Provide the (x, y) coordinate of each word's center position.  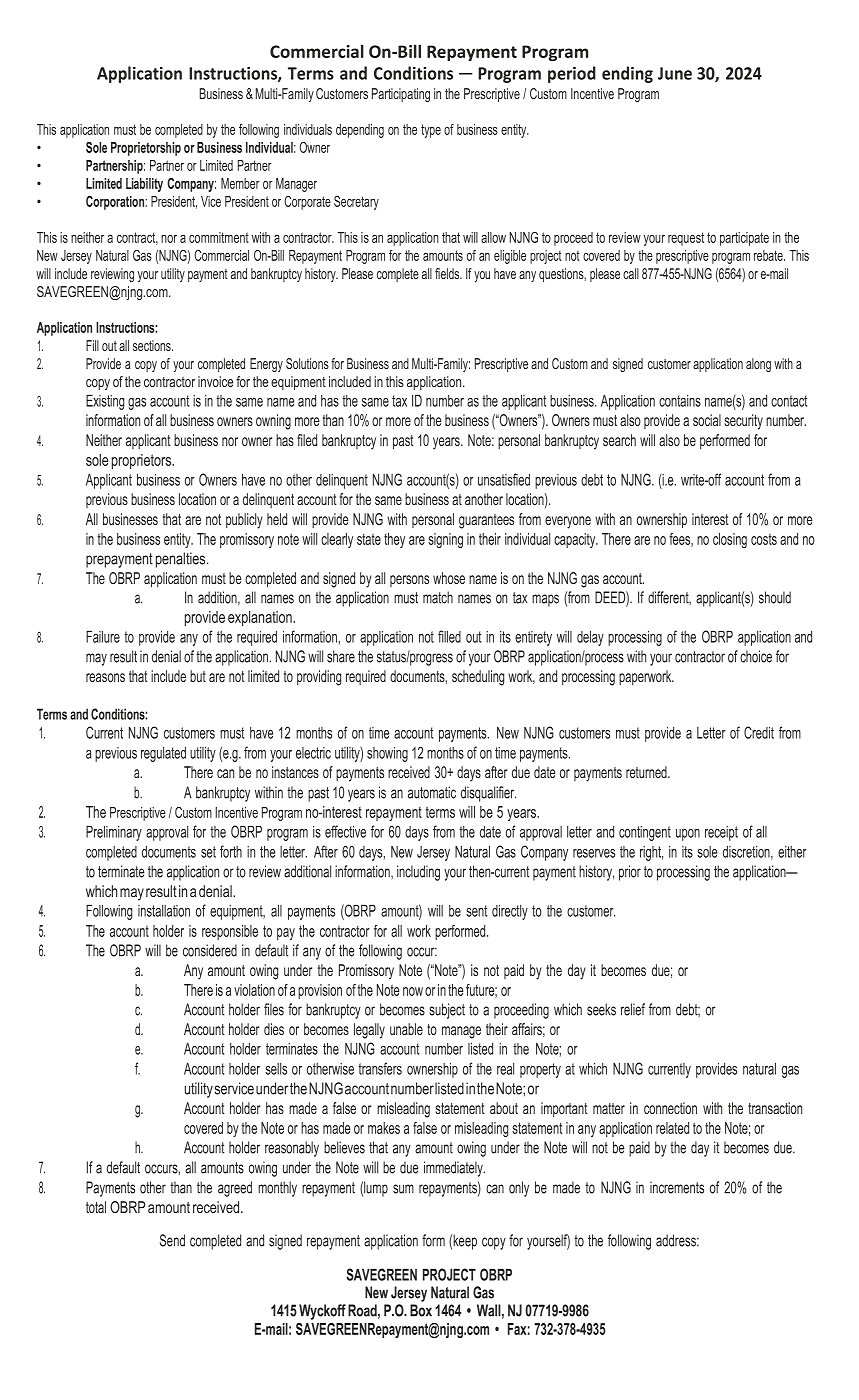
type (431, 131)
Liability (144, 185)
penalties (182, 560)
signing (445, 540)
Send (172, 1240)
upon (688, 835)
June (675, 73)
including (418, 873)
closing (730, 540)
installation (164, 911)
